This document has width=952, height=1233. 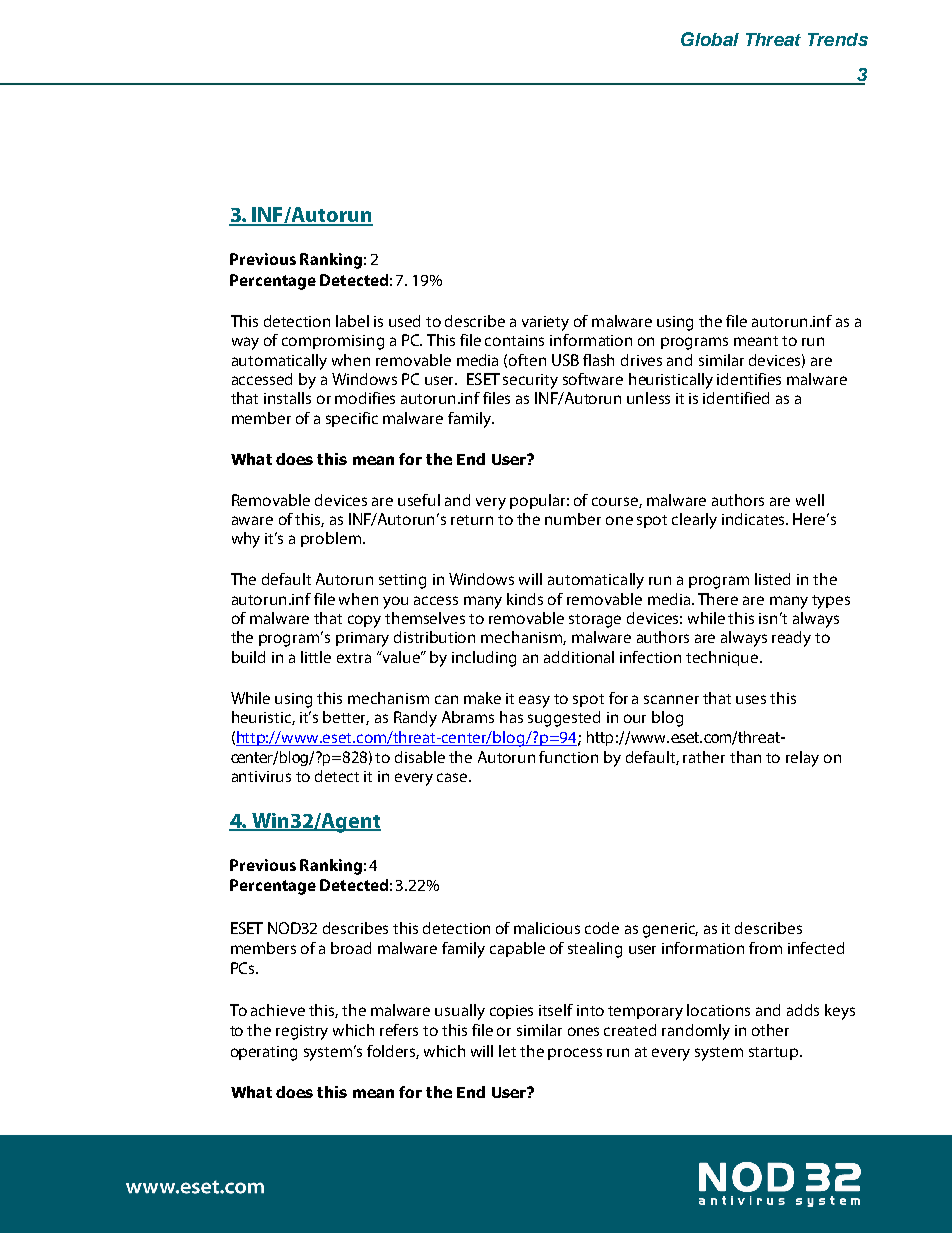 I want to click on number, so click(x=573, y=519).
